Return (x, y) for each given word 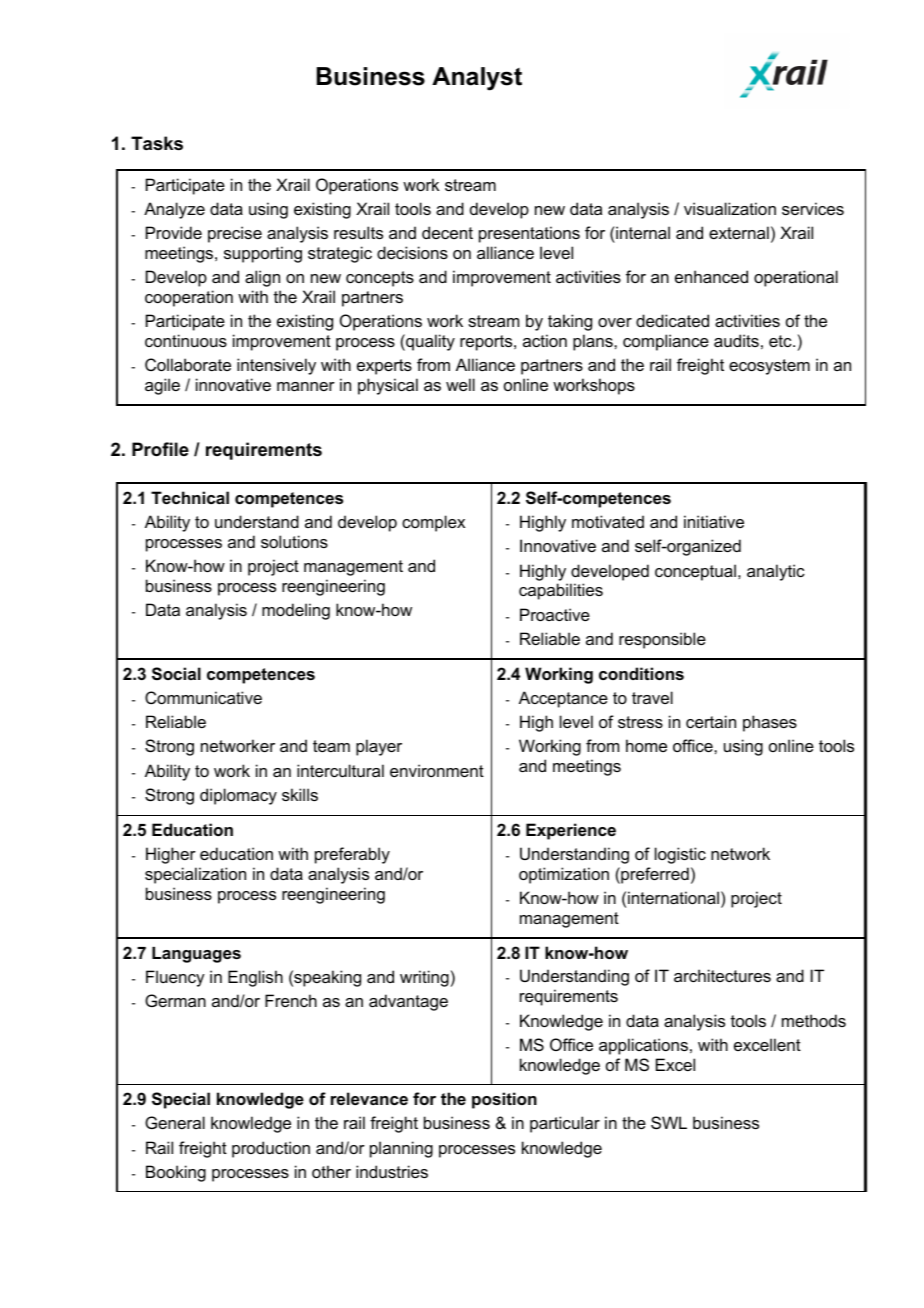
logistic (680, 855)
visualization (730, 208)
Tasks (157, 143)
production (271, 1149)
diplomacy (238, 796)
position (504, 1100)
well (460, 384)
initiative (714, 521)
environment (437, 770)
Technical (190, 497)
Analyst (477, 79)
